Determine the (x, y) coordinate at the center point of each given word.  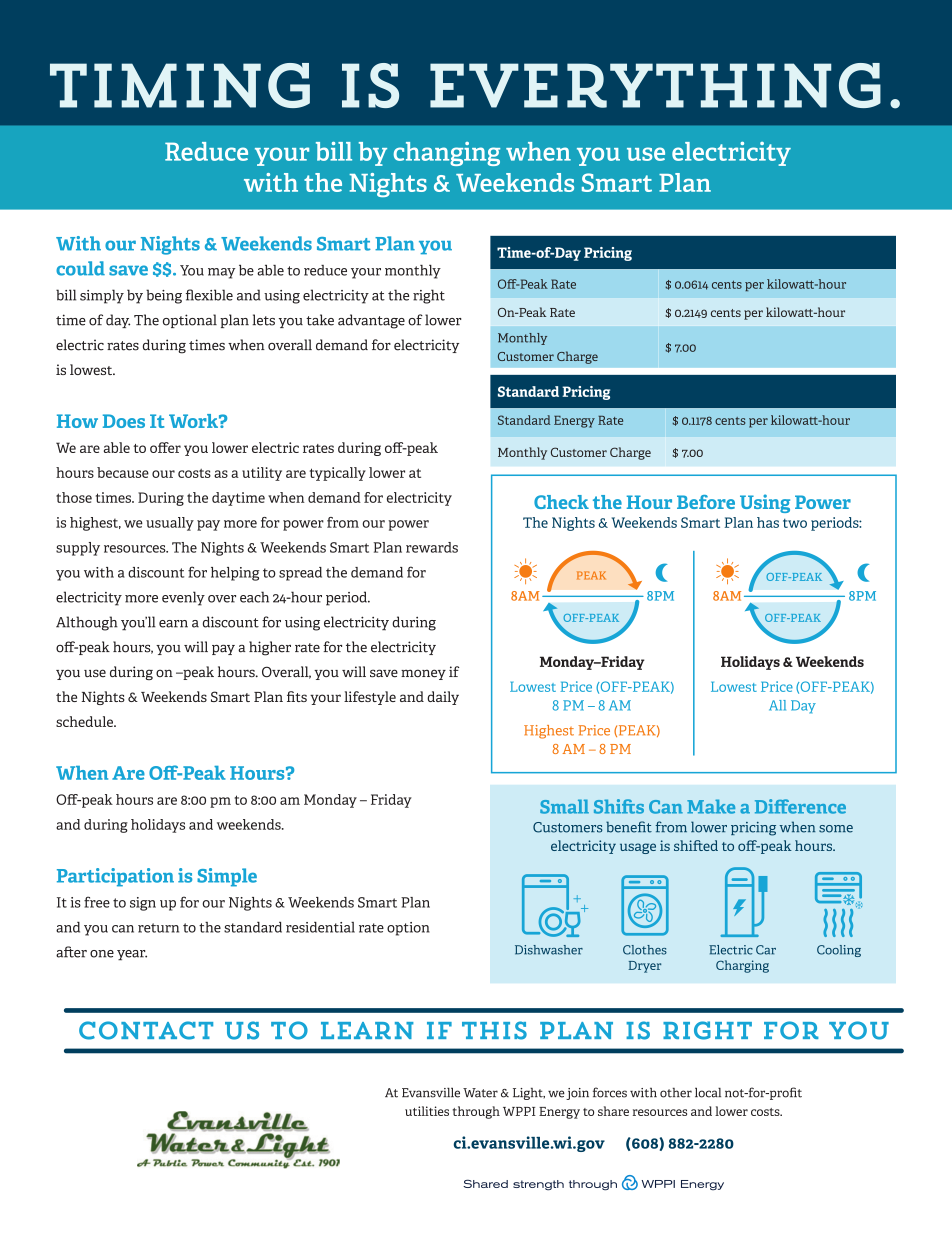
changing (447, 154)
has (768, 522)
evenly (183, 598)
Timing (180, 85)
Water (480, 1093)
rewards (432, 547)
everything (655, 85)
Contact (146, 1030)
